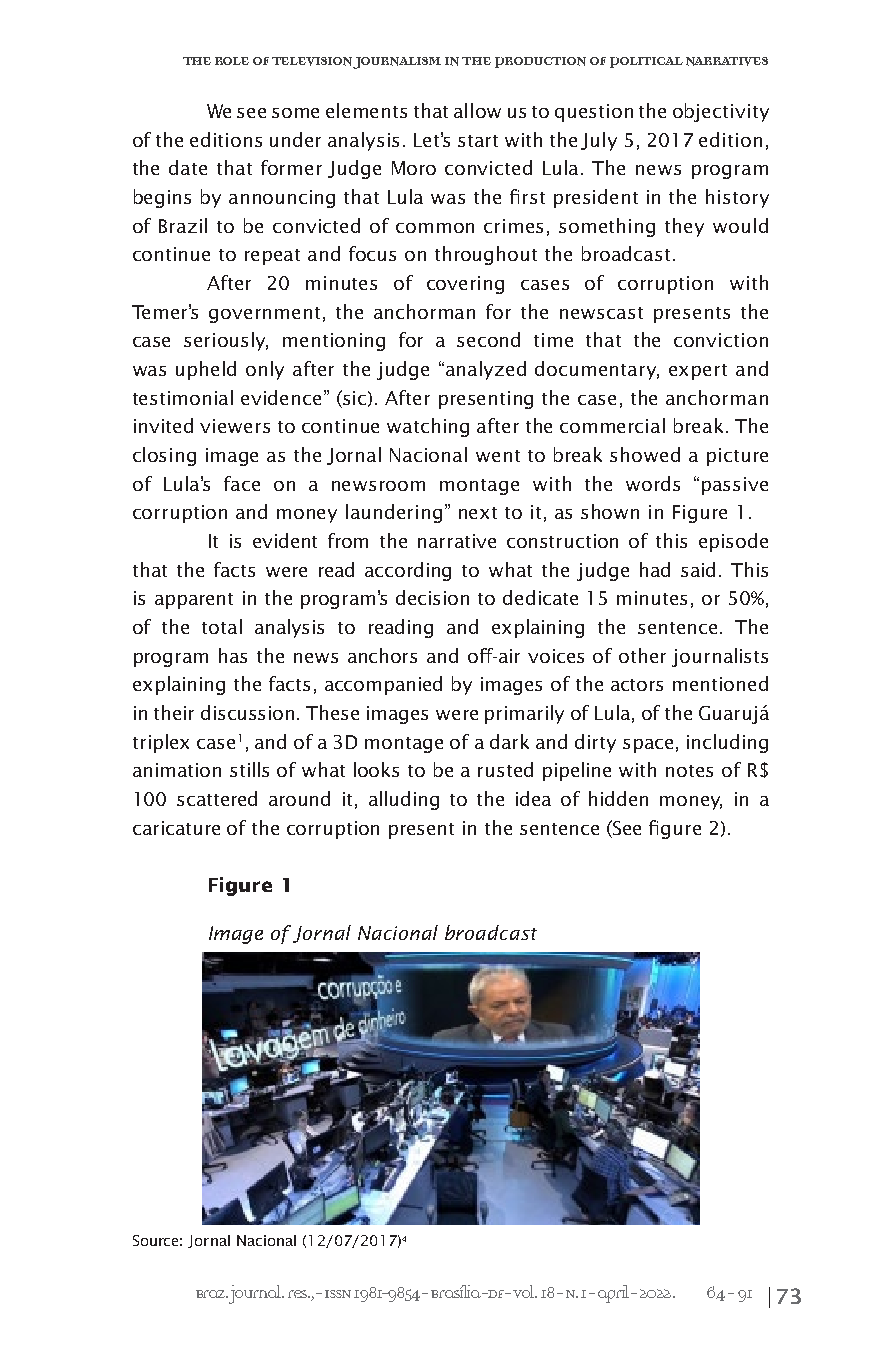 This document has width=878, height=1372. I want to click on caricature, so click(176, 828).
